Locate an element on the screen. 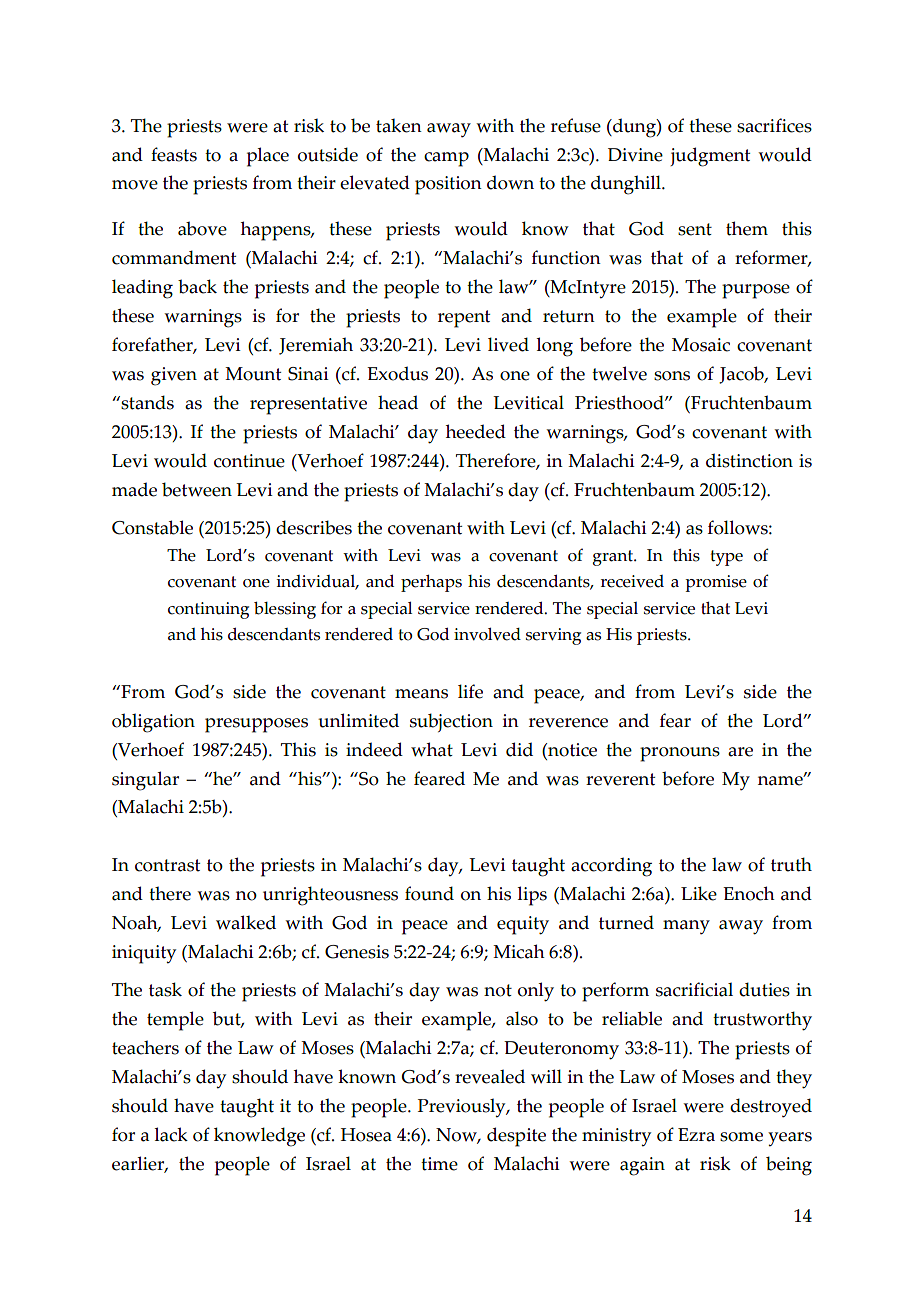 Image resolution: width=924 pixels, height=1308 pixels. judgment is located at coordinates (710, 157).
